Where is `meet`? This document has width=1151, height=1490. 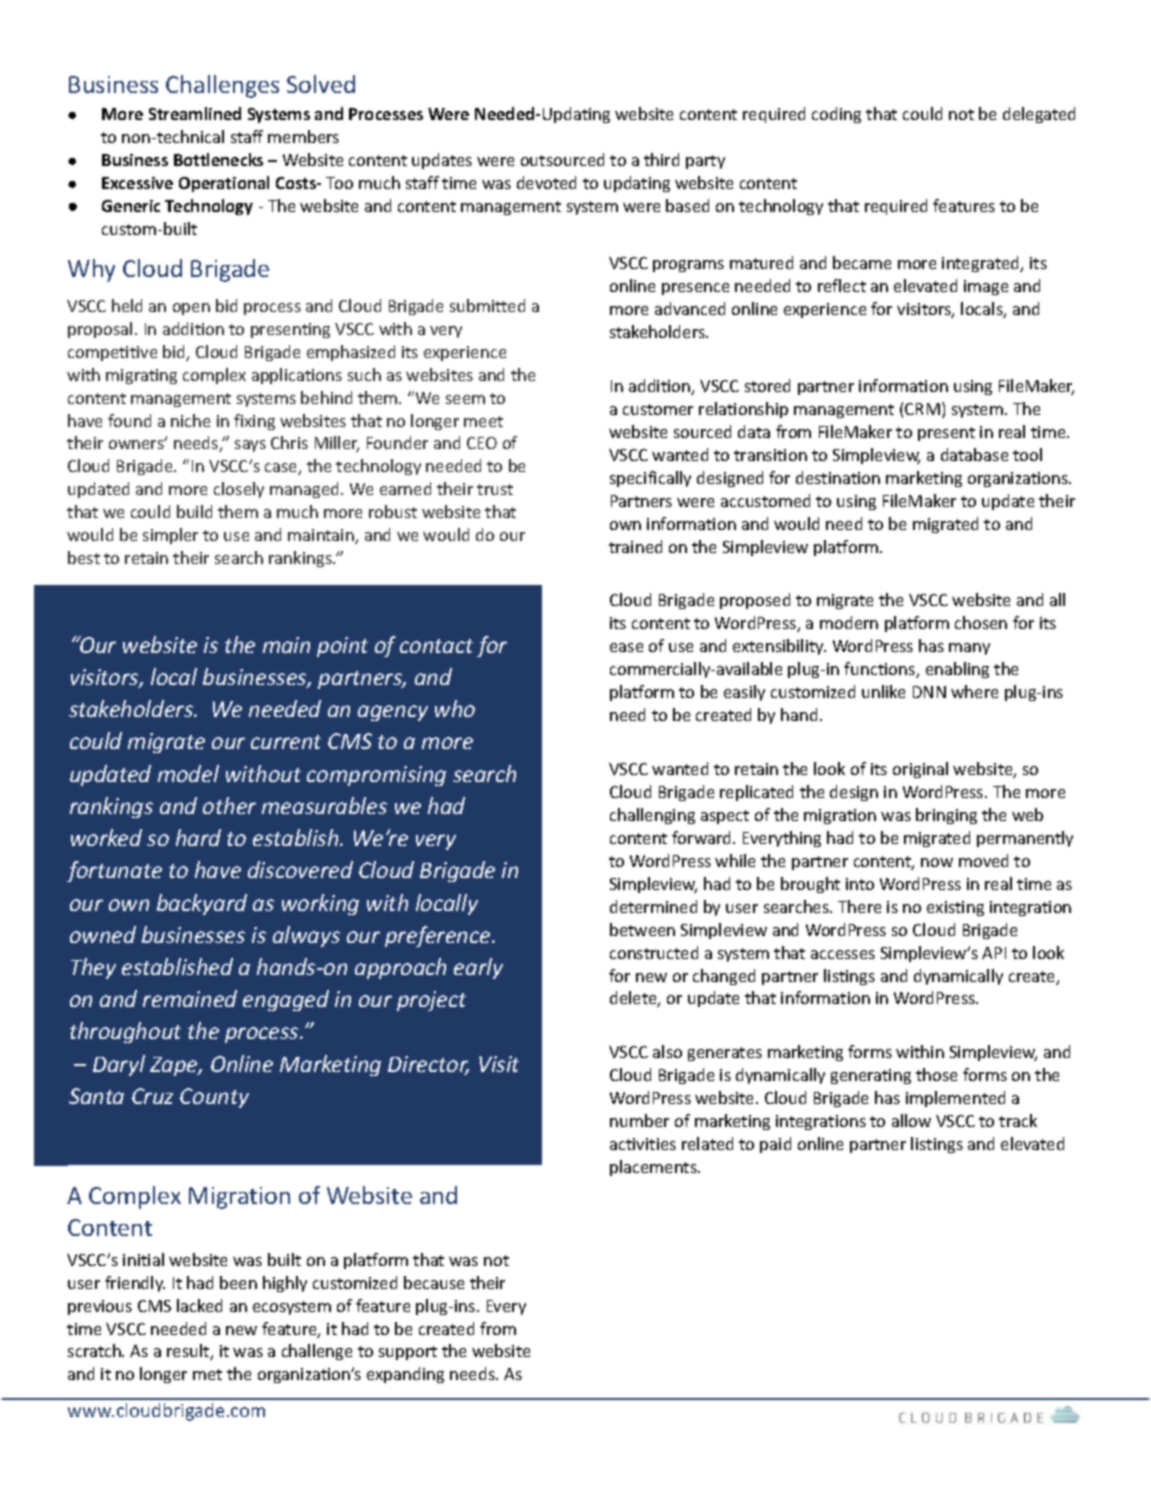
meet is located at coordinates (483, 421).
